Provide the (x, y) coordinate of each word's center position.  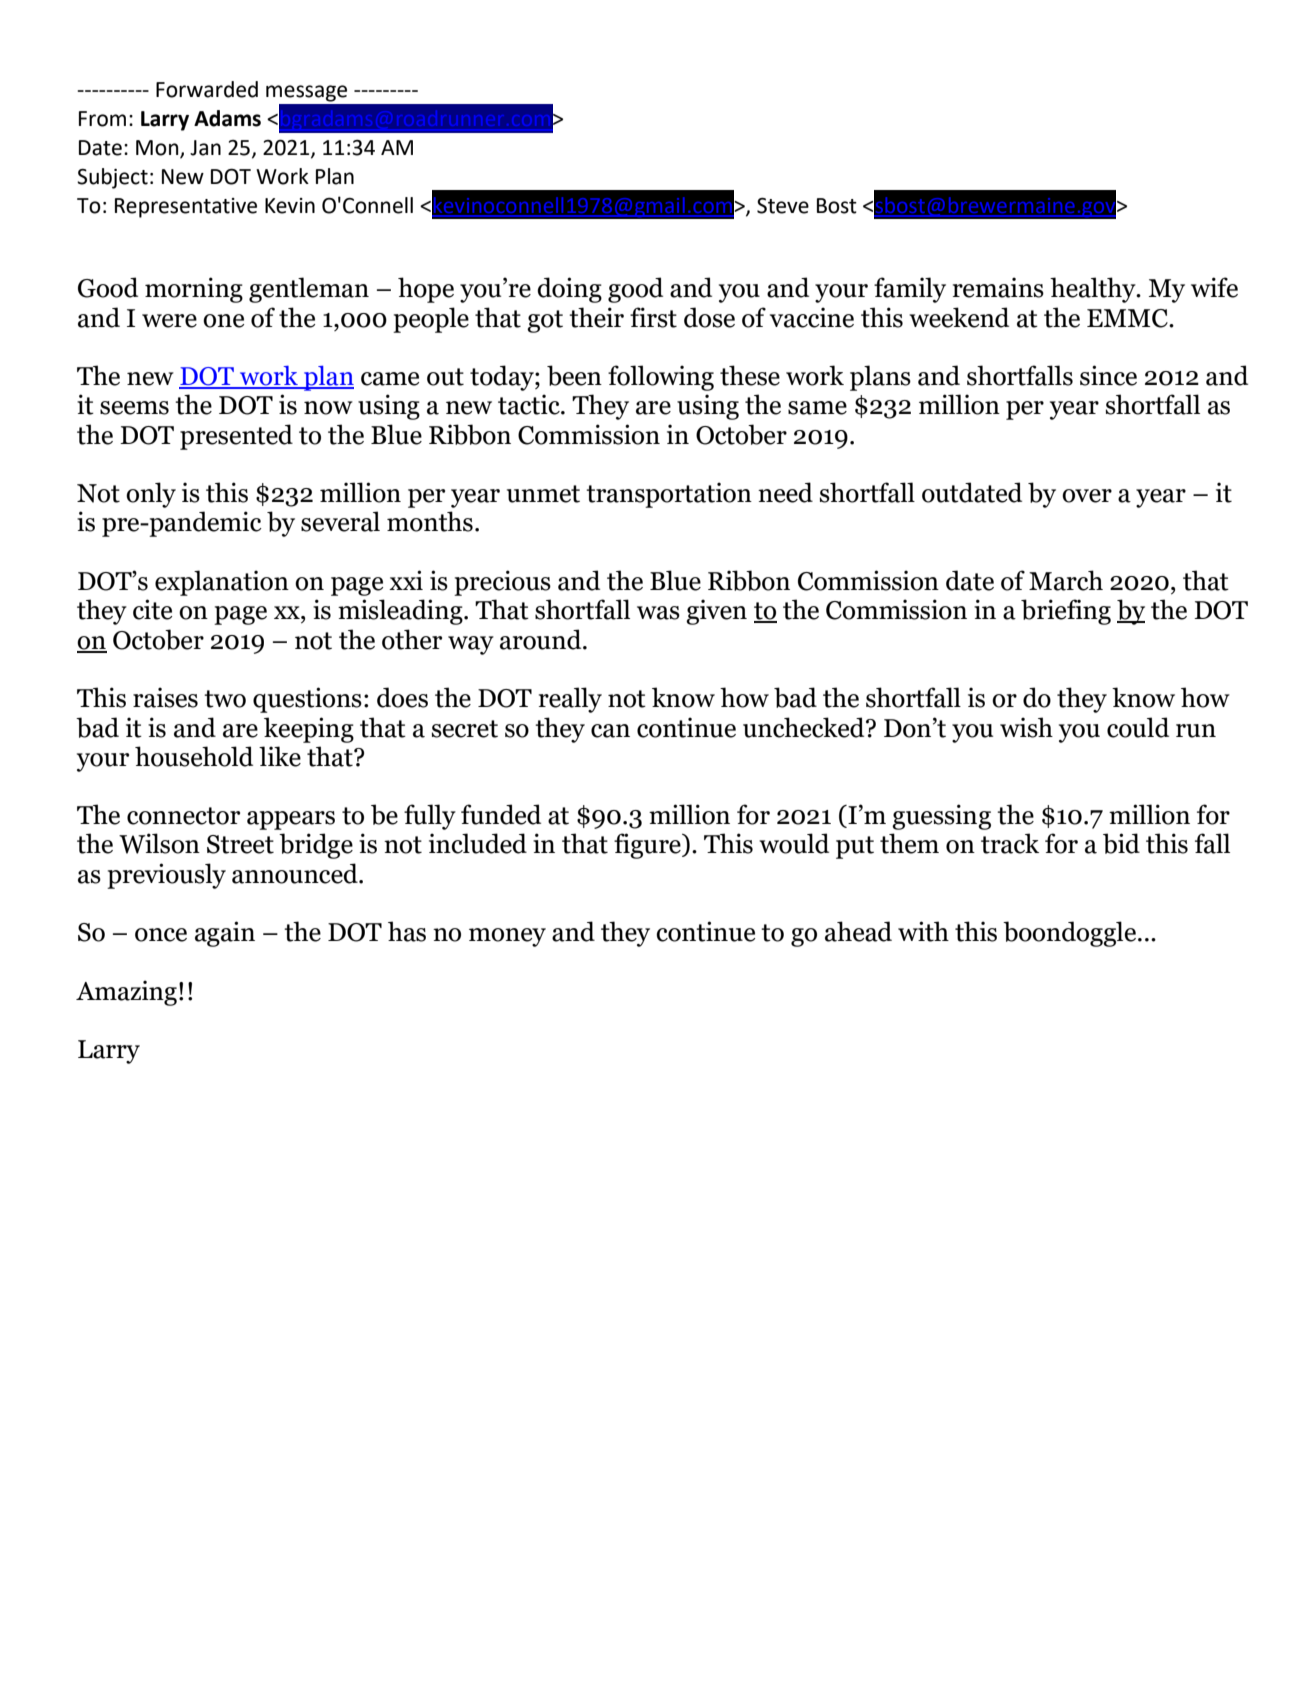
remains (998, 287)
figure (648, 846)
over (1087, 496)
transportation (669, 495)
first (653, 317)
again (225, 934)
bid (1121, 843)
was (658, 613)
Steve (783, 206)
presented (236, 437)
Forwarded (207, 89)
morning (194, 290)
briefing (1066, 612)
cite (152, 609)
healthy (1094, 290)
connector (183, 816)
